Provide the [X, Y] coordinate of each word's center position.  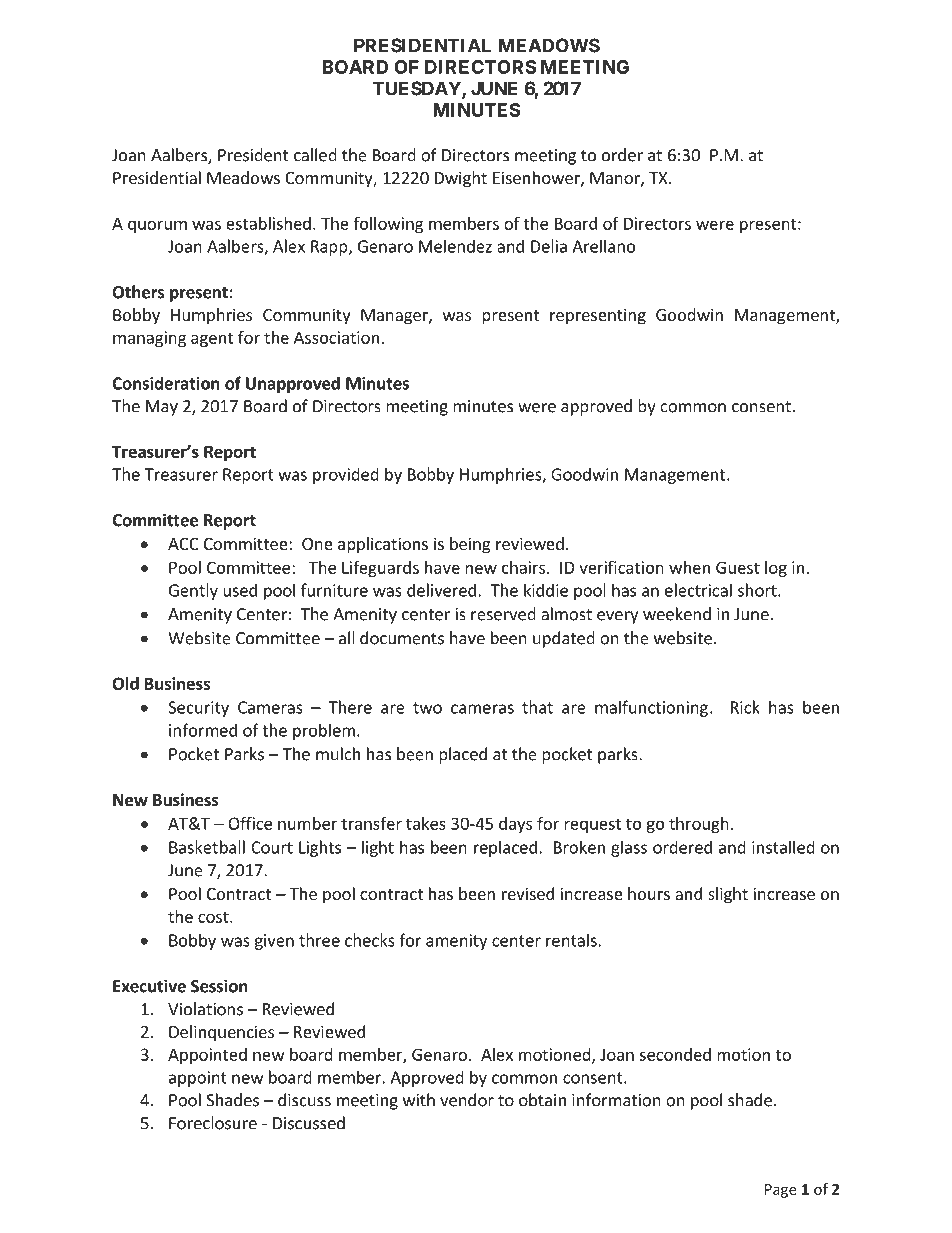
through [699, 825]
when [689, 567]
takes [426, 823]
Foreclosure [213, 1123]
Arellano [603, 246]
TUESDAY [417, 89]
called [315, 155]
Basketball [207, 847]
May [162, 408]
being [470, 545]
